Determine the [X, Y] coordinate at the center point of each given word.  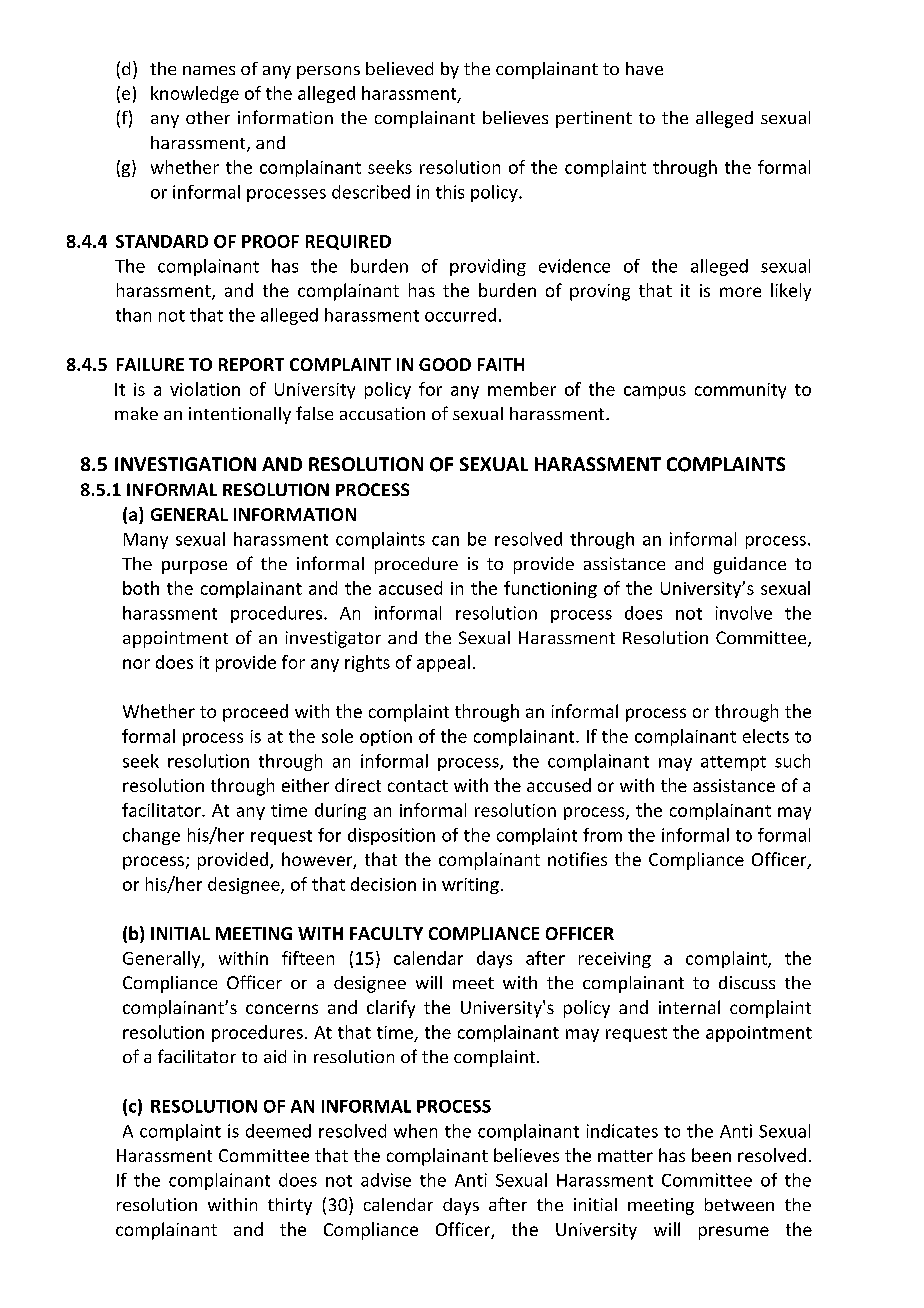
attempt [733, 763]
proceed [255, 713]
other [208, 117]
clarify [391, 1009]
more [740, 292]
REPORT [251, 364]
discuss [747, 982]
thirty [290, 1206]
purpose [194, 567]
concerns [282, 1009]
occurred [460, 315]
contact [418, 786]
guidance [750, 565]
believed [399, 68]
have [644, 68]
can [445, 541]
